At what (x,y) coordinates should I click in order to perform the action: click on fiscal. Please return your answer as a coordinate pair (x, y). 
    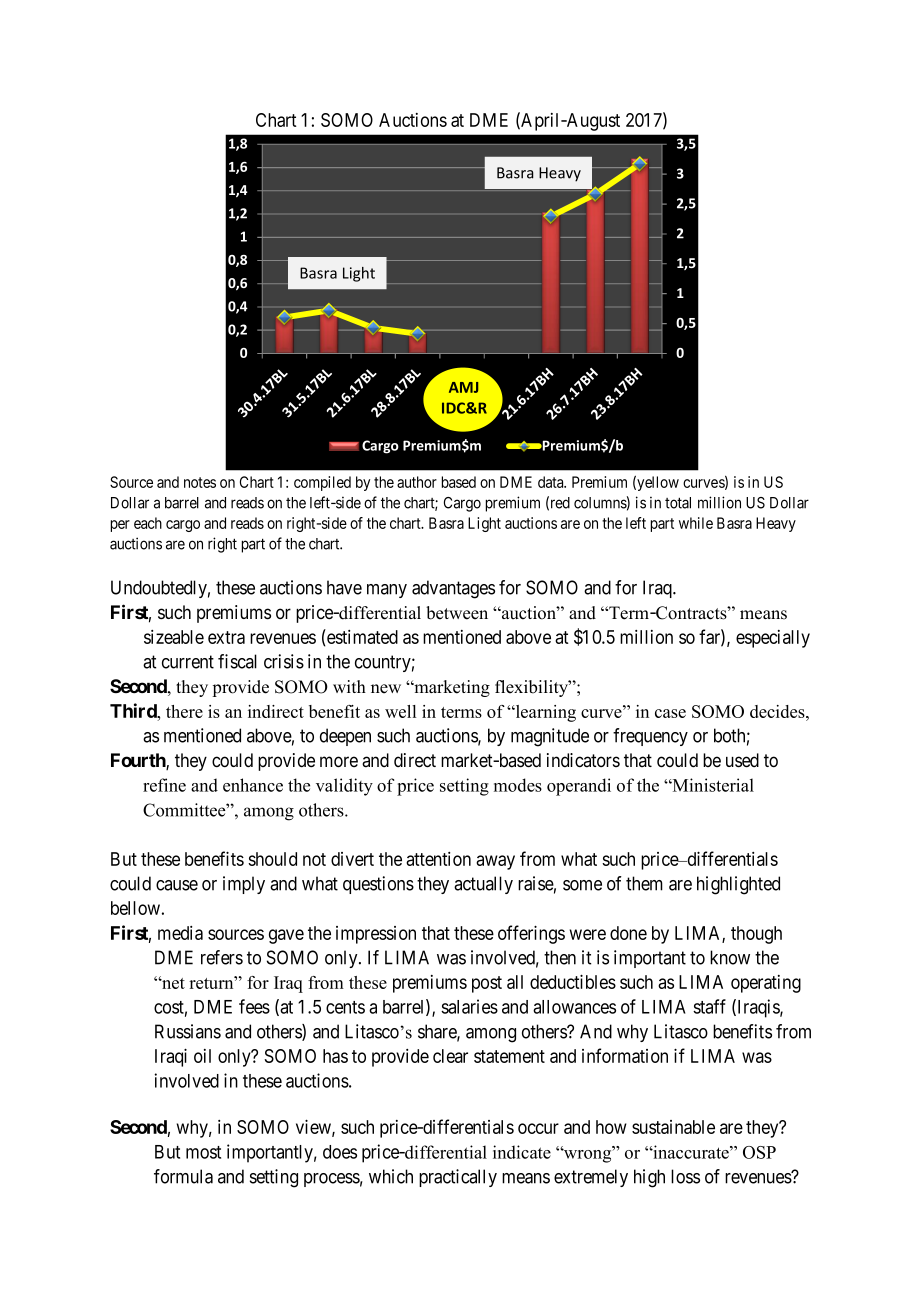
    Looking at the image, I should click on (237, 661).
